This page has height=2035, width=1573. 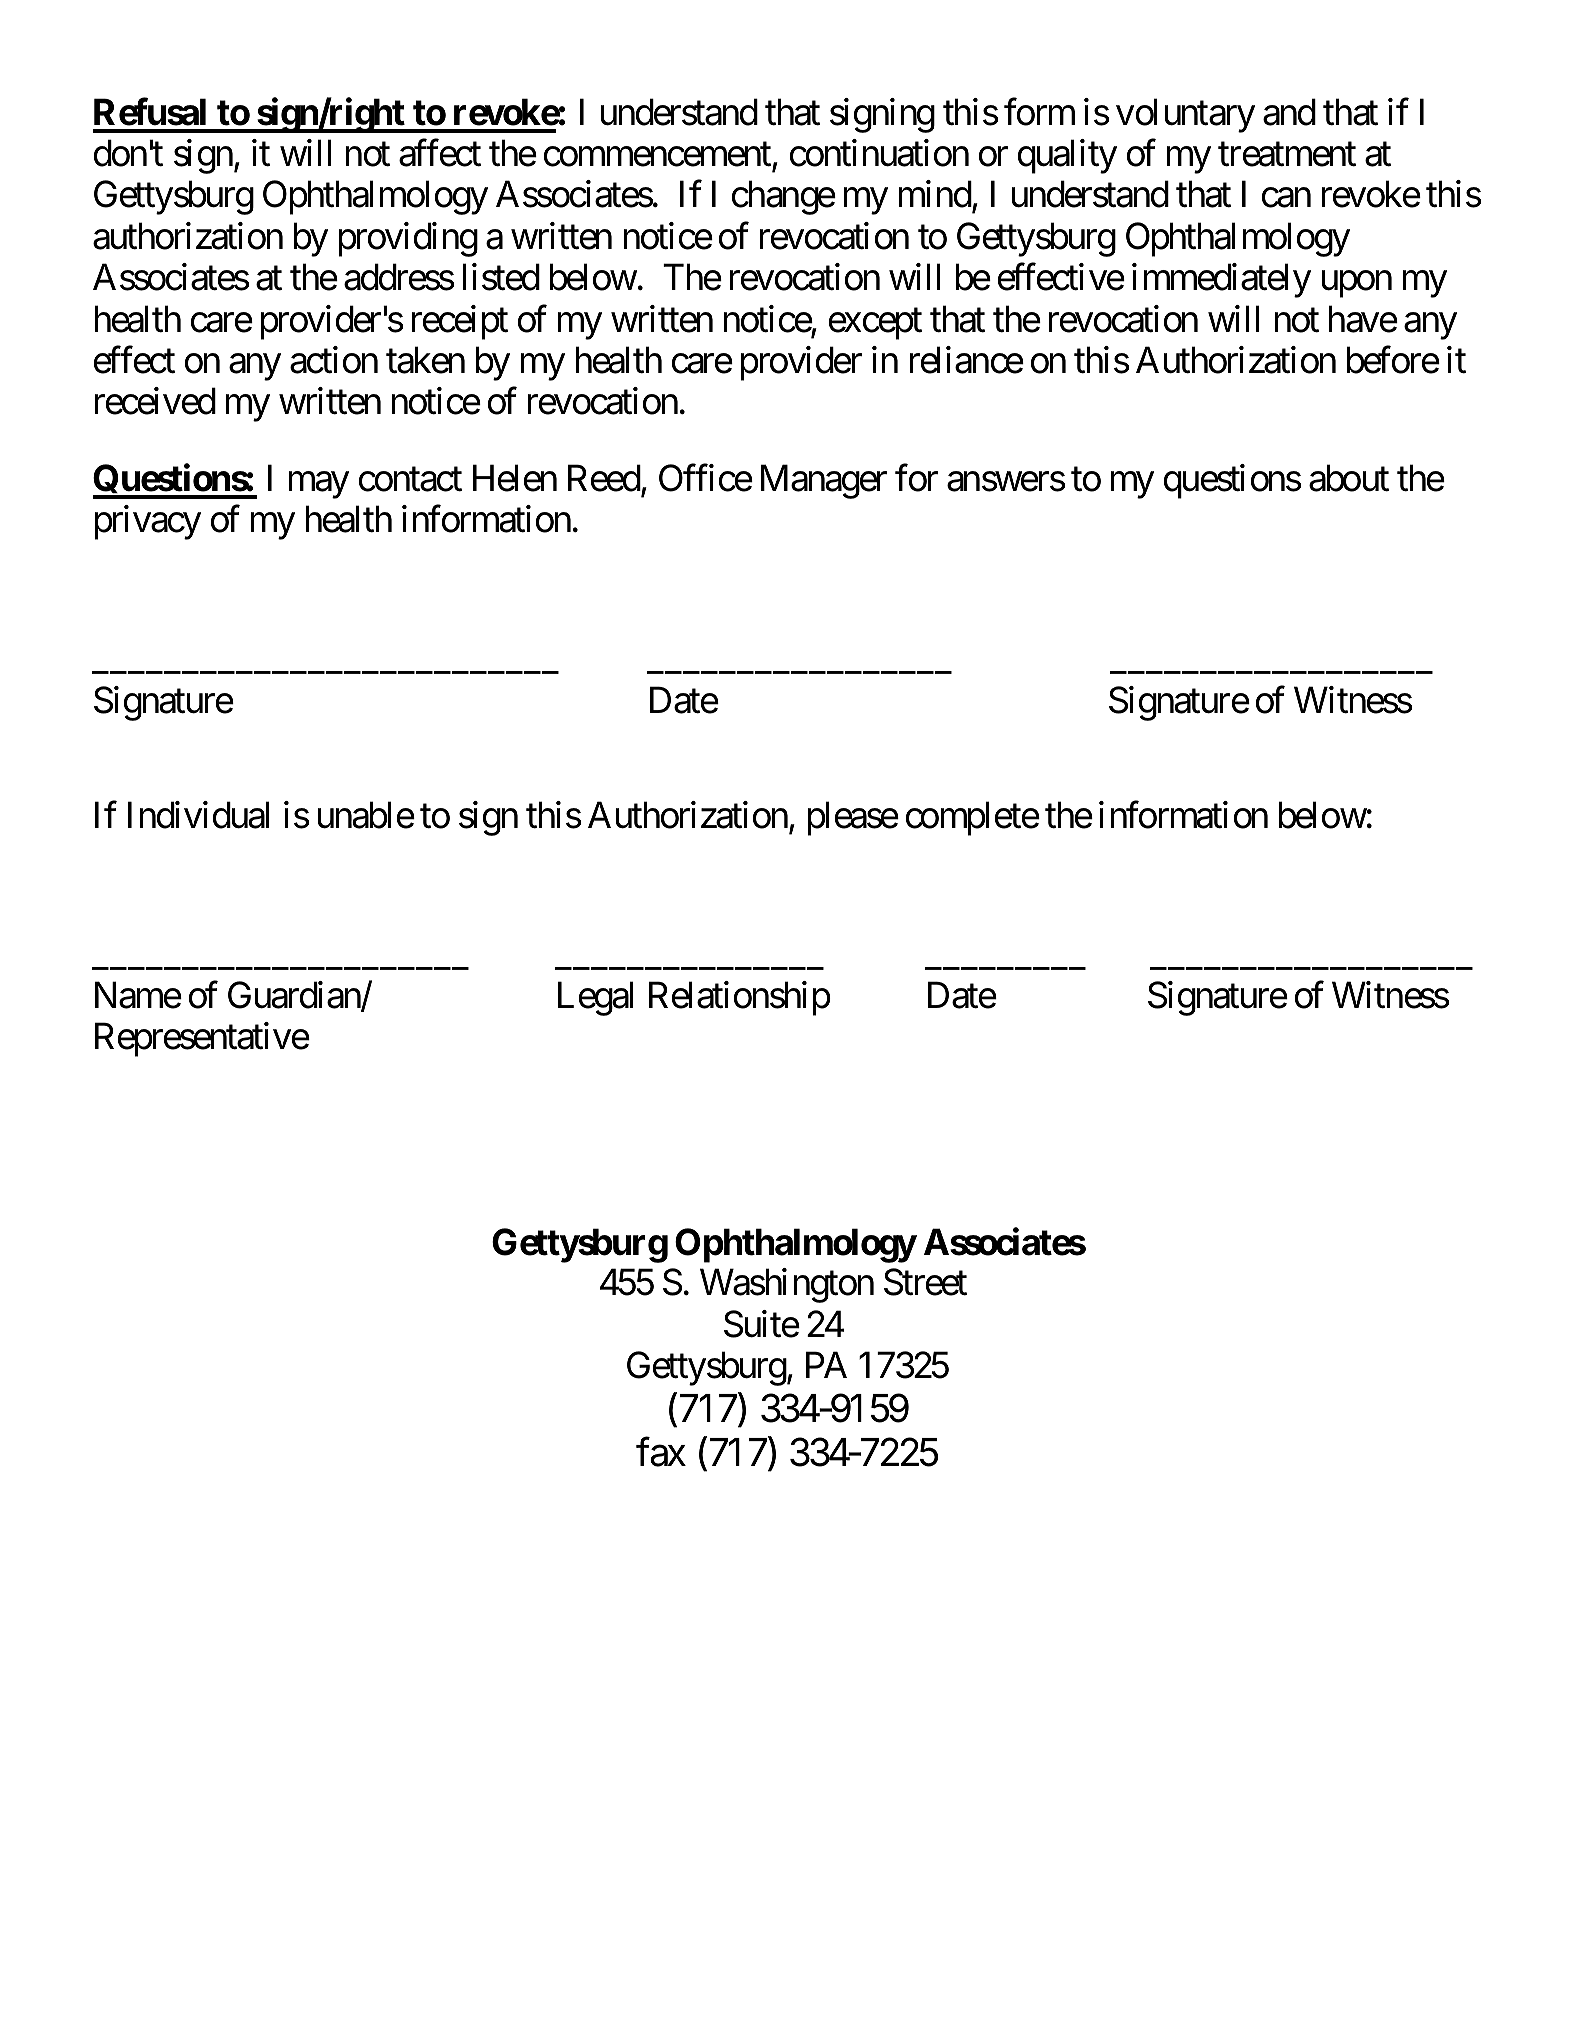 What do you see at coordinates (1349, 478) in the page?
I see `about` at bounding box center [1349, 478].
